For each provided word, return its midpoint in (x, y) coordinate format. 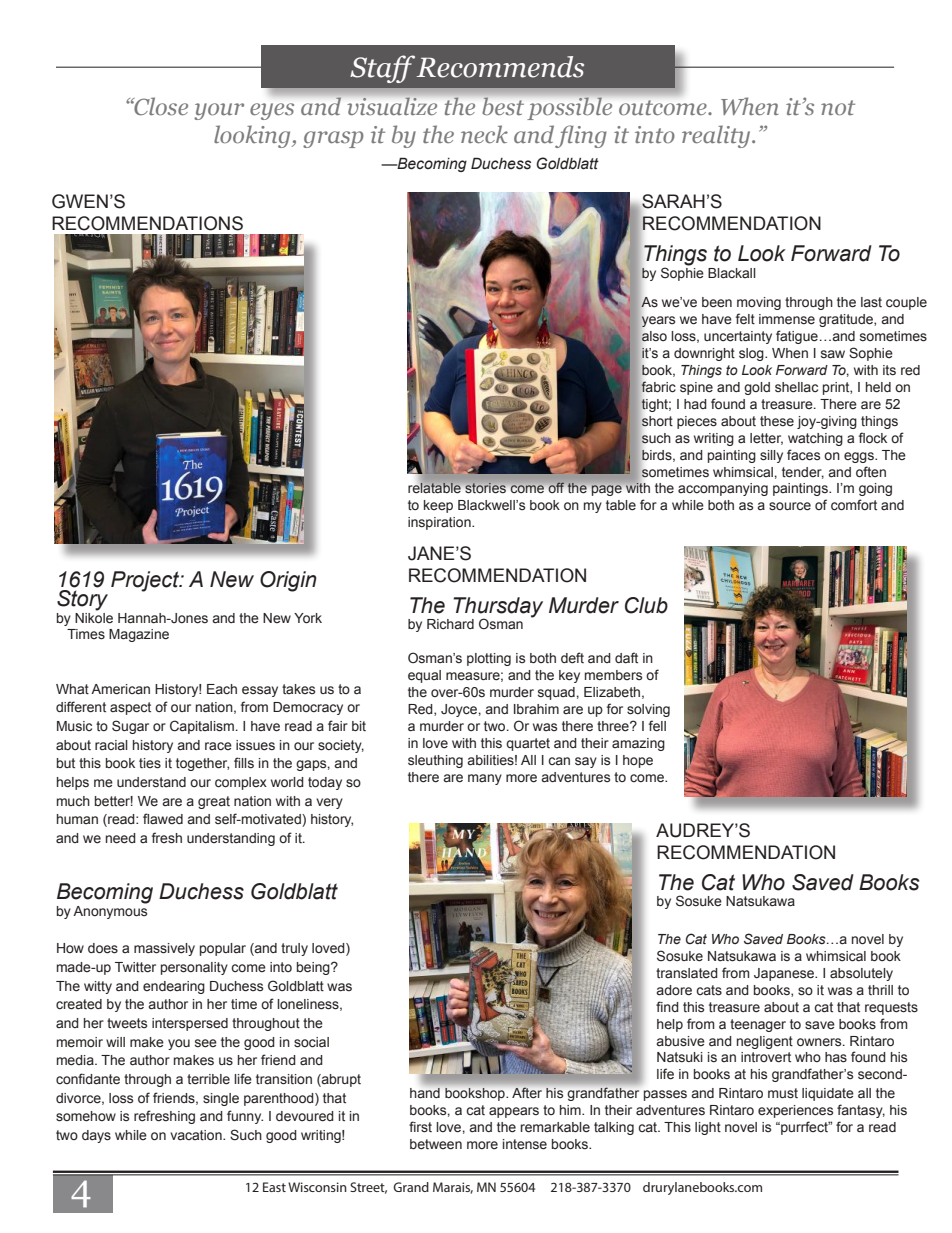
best (503, 106)
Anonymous (110, 911)
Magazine (139, 635)
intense (525, 1144)
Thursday (498, 608)
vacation (197, 1135)
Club (646, 605)
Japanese (785, 974)
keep (438, 506)
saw (833, 354)
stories (485, 488)
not (838, 108)
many (485, 779)
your (219, 111)
